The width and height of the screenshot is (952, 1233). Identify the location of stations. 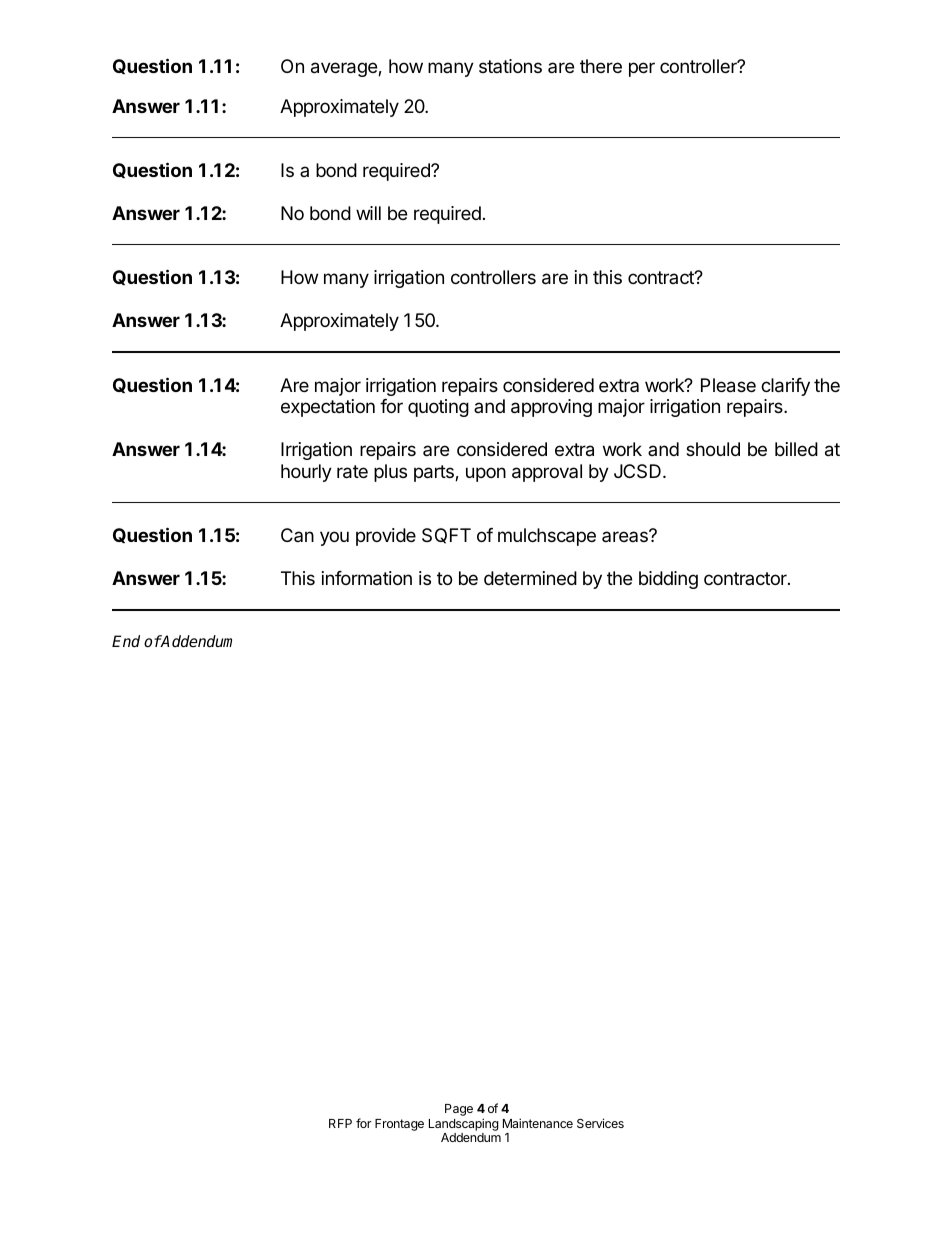
(510, 66).
